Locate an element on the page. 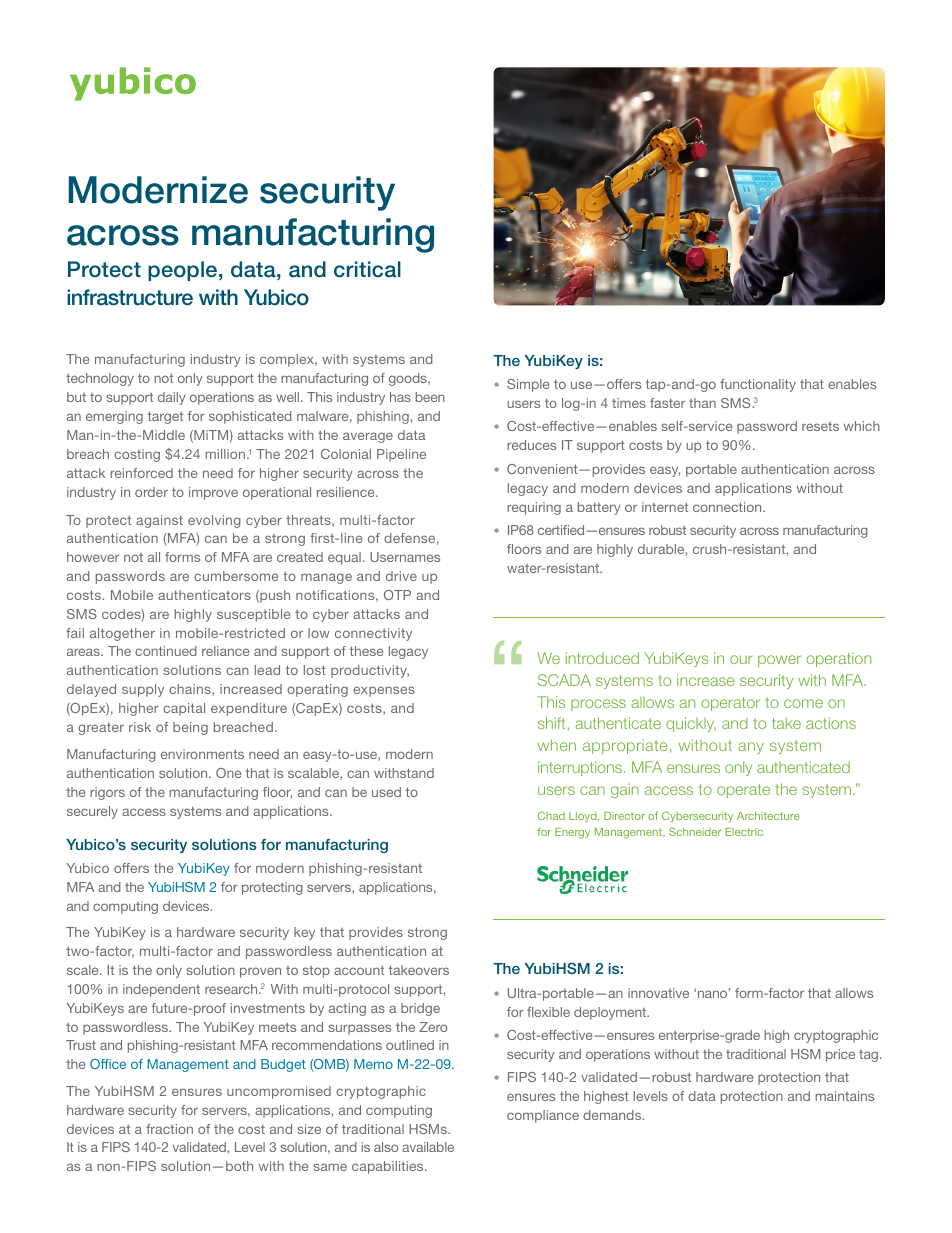 This image has height=1233, width=952. securely is located at coordinates (92, 812).
